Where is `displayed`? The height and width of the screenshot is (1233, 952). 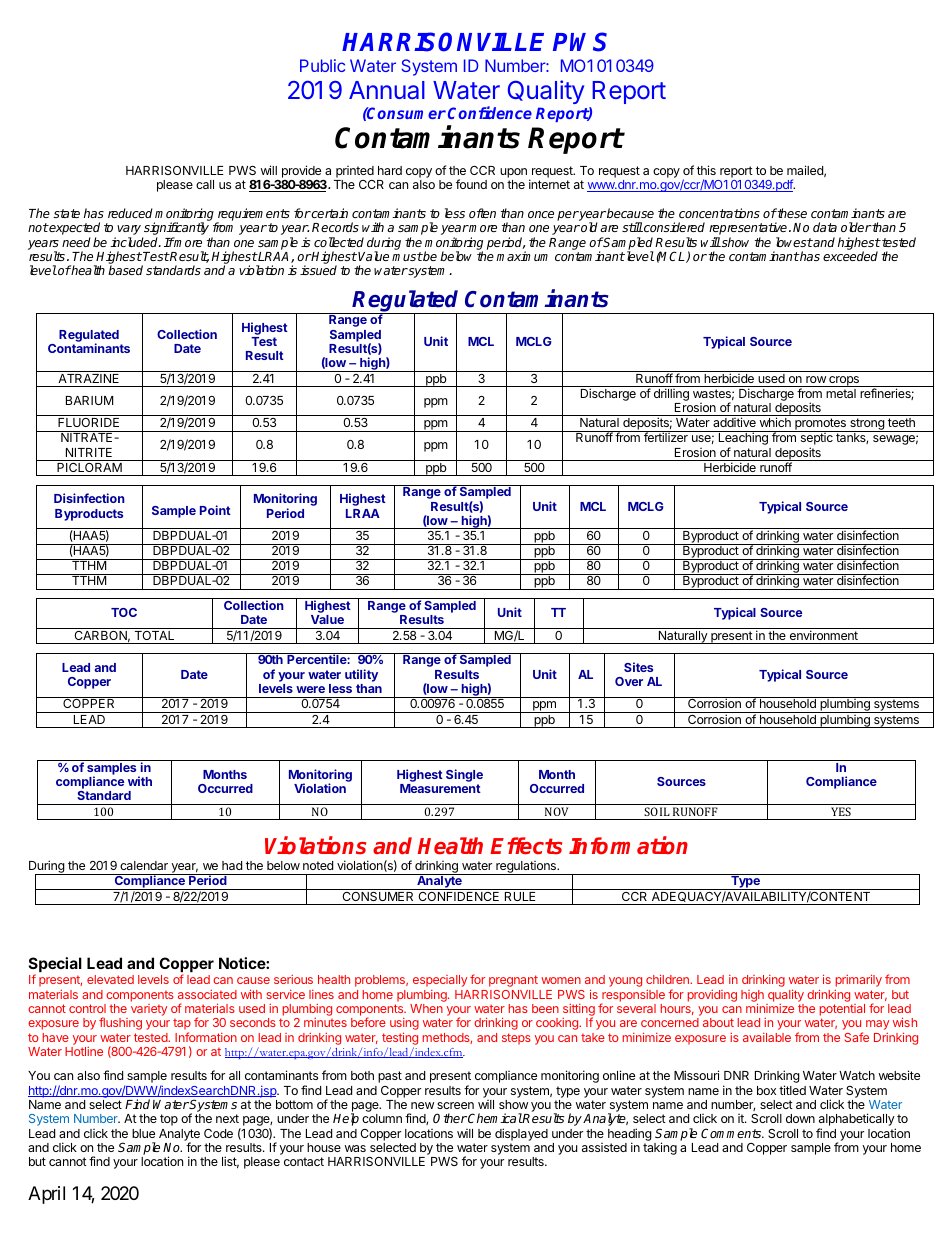 displayed is located at coordinates (521, 1134).
